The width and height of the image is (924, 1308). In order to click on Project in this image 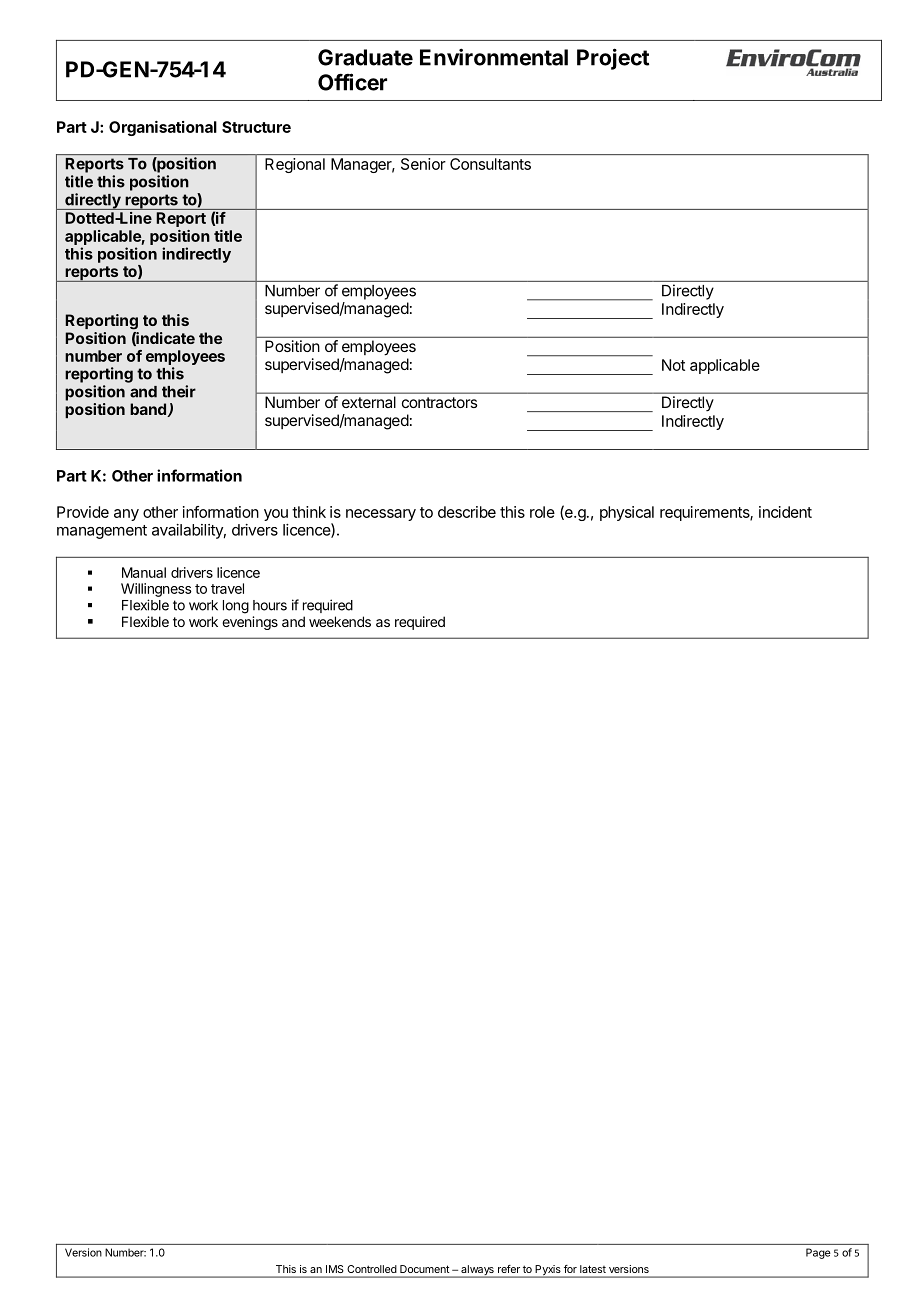, I will do `click(613, 59)`.
